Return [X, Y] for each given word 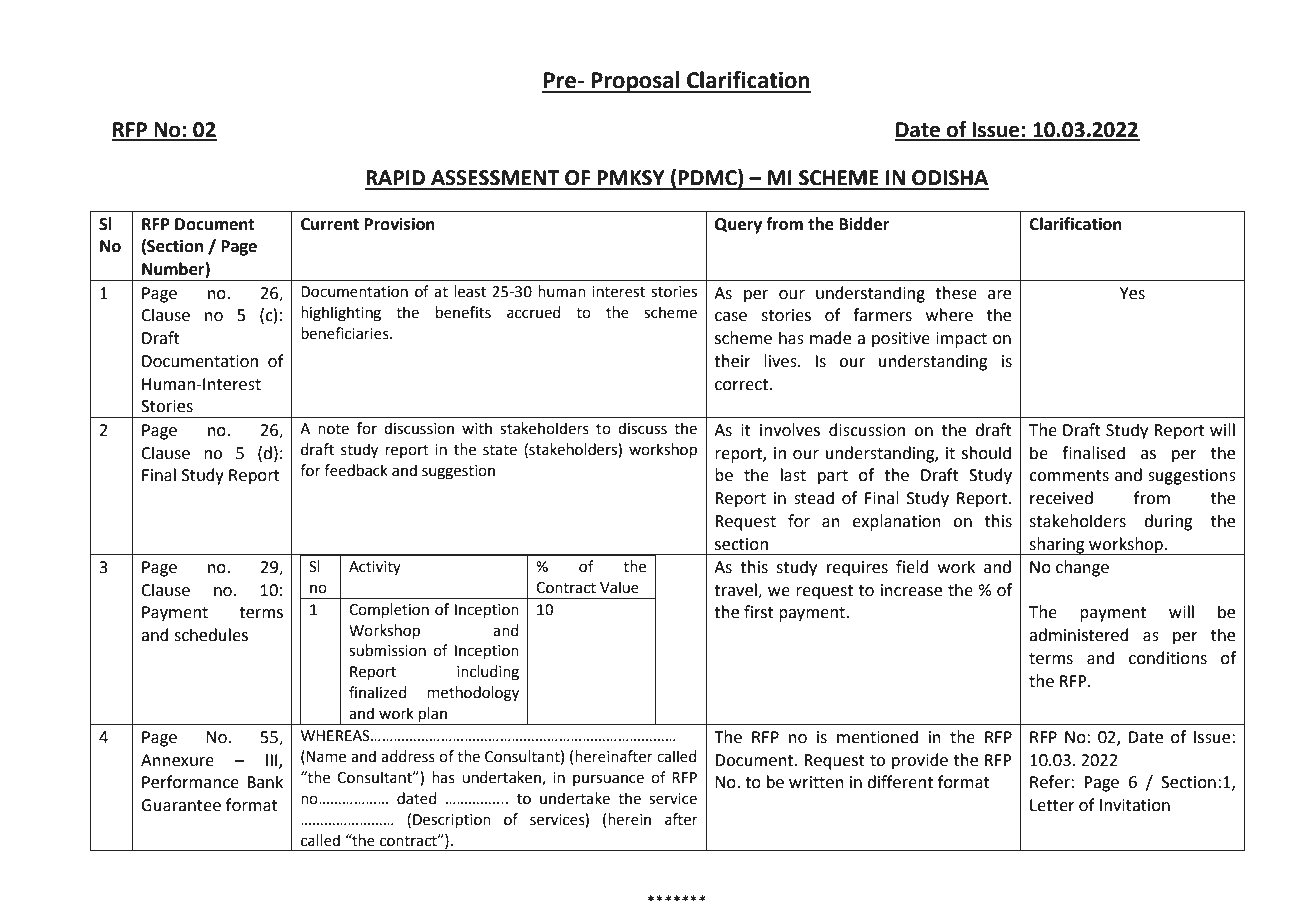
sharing [1057, 546]
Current [330, 224]
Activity [375, 568]
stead [814, 498]
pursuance [608, 780]
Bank [265, 782]
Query [738, 226]
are [999, 295]
